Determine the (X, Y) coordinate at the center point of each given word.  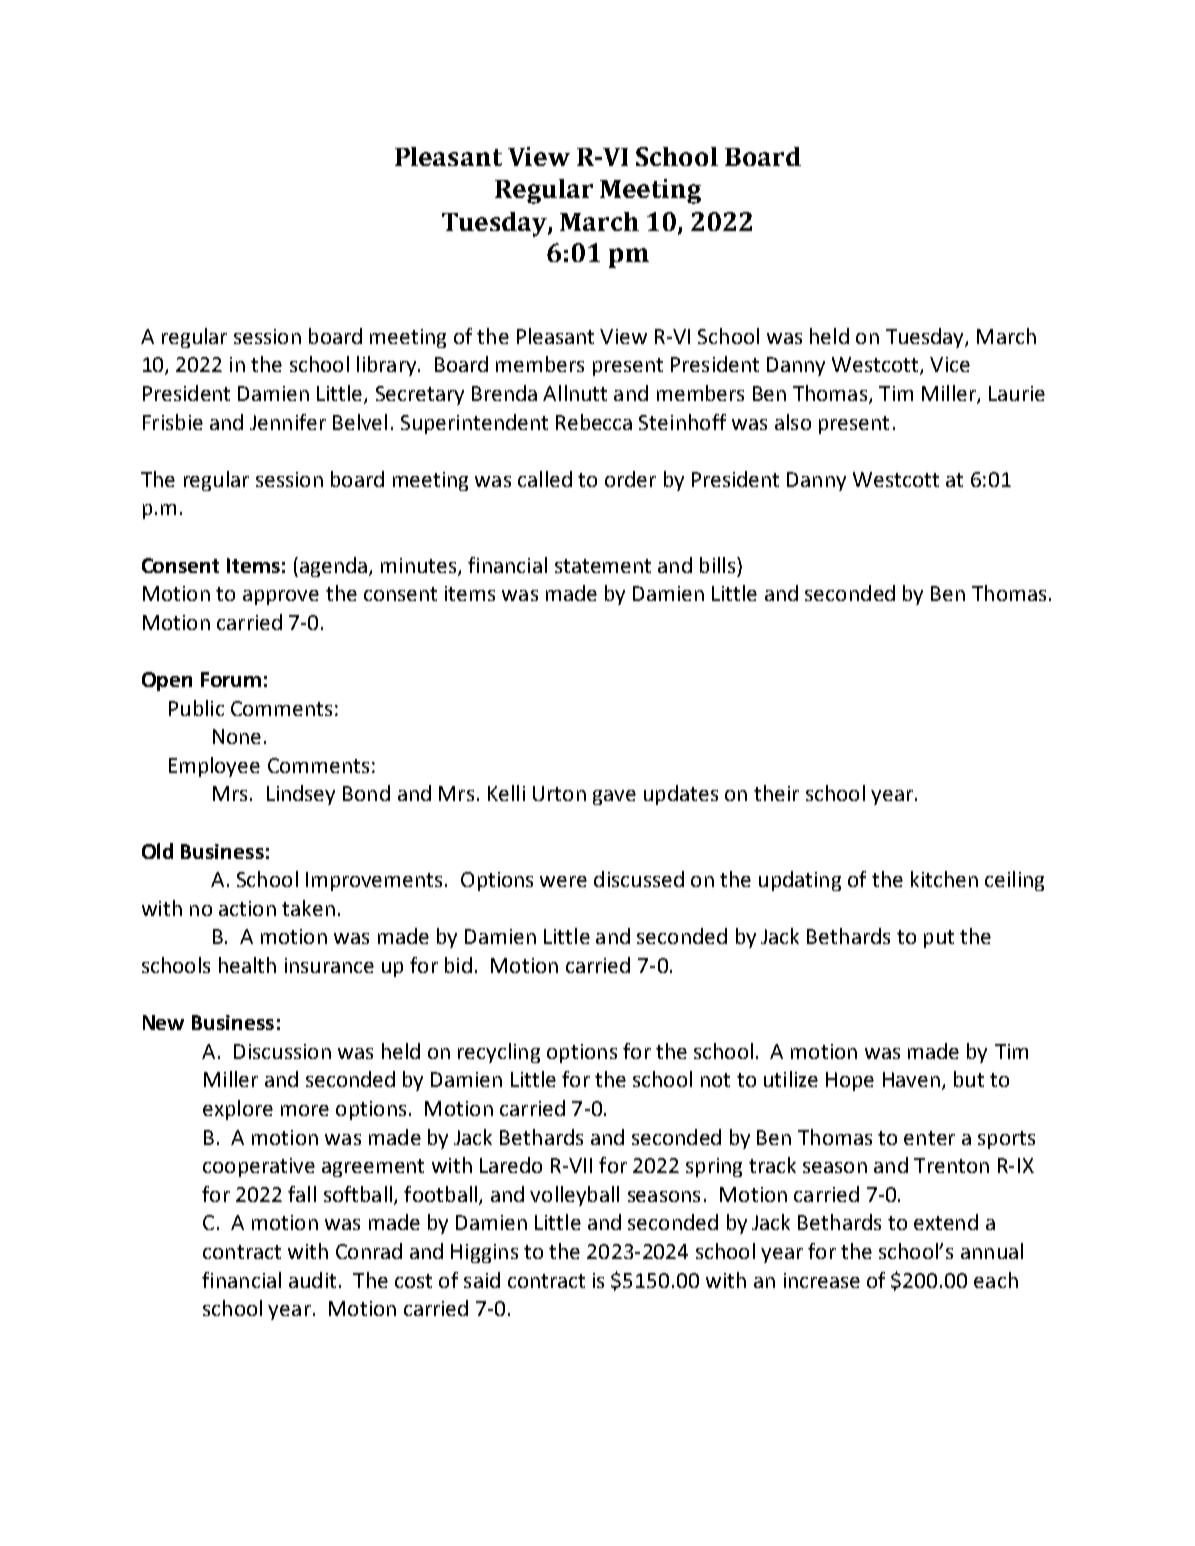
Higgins (484, 1253)
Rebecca (594, 422)
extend (946, 1222)
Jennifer (288, 422)
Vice (950, 364)
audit (312, 1280)
